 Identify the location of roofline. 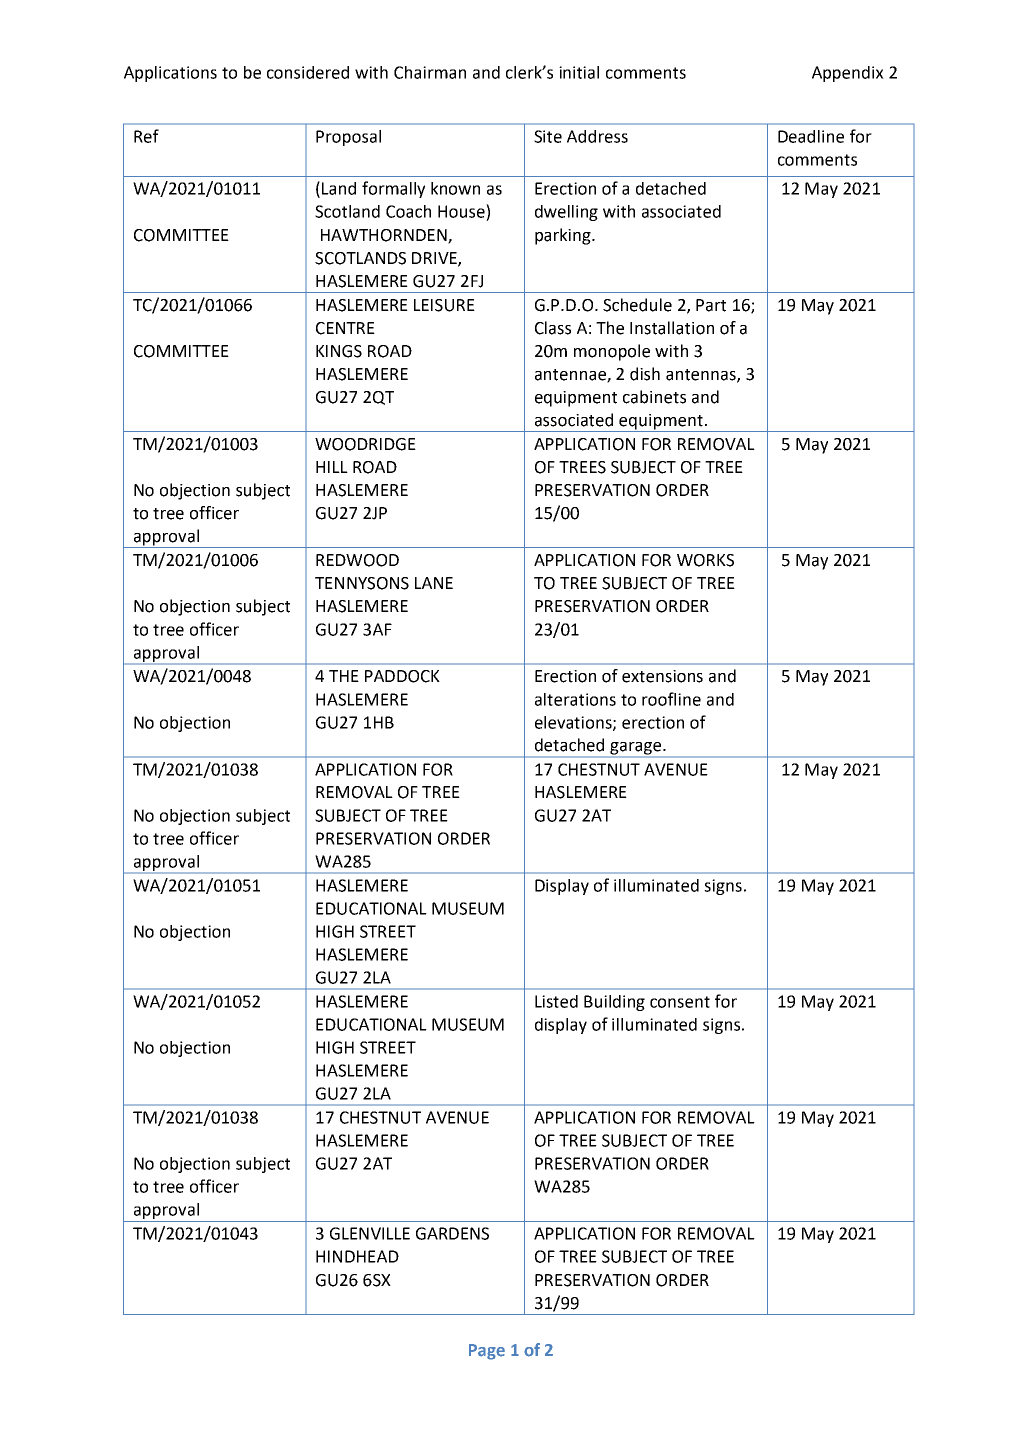
(671, 699).
